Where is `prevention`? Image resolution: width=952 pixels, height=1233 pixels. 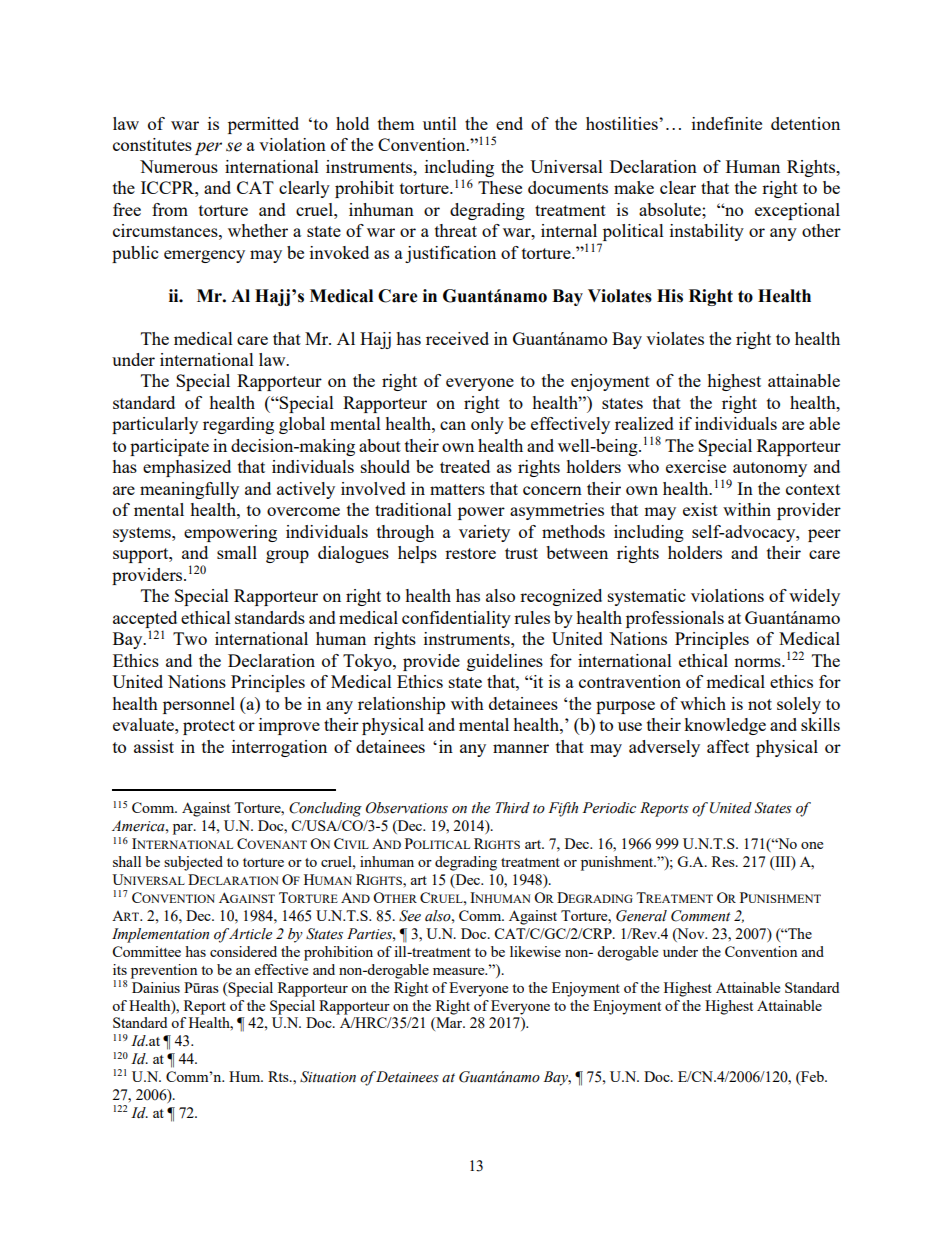
prevention is located at coordinates (164, 971).
